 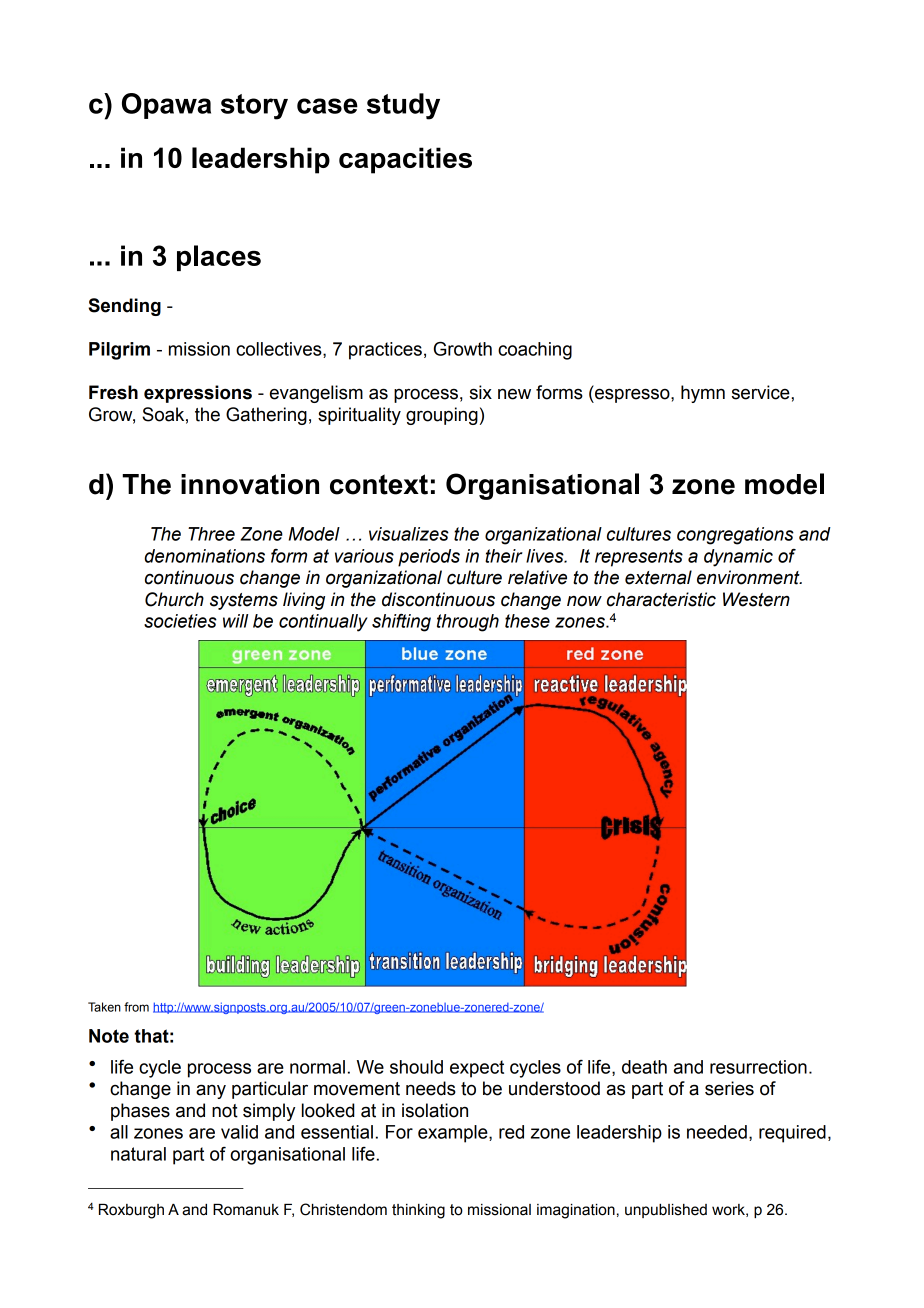 What do you see at coordinates (418, 1211) in the screenshot?
I see `thinking` at bounding box center [418, 1211].
